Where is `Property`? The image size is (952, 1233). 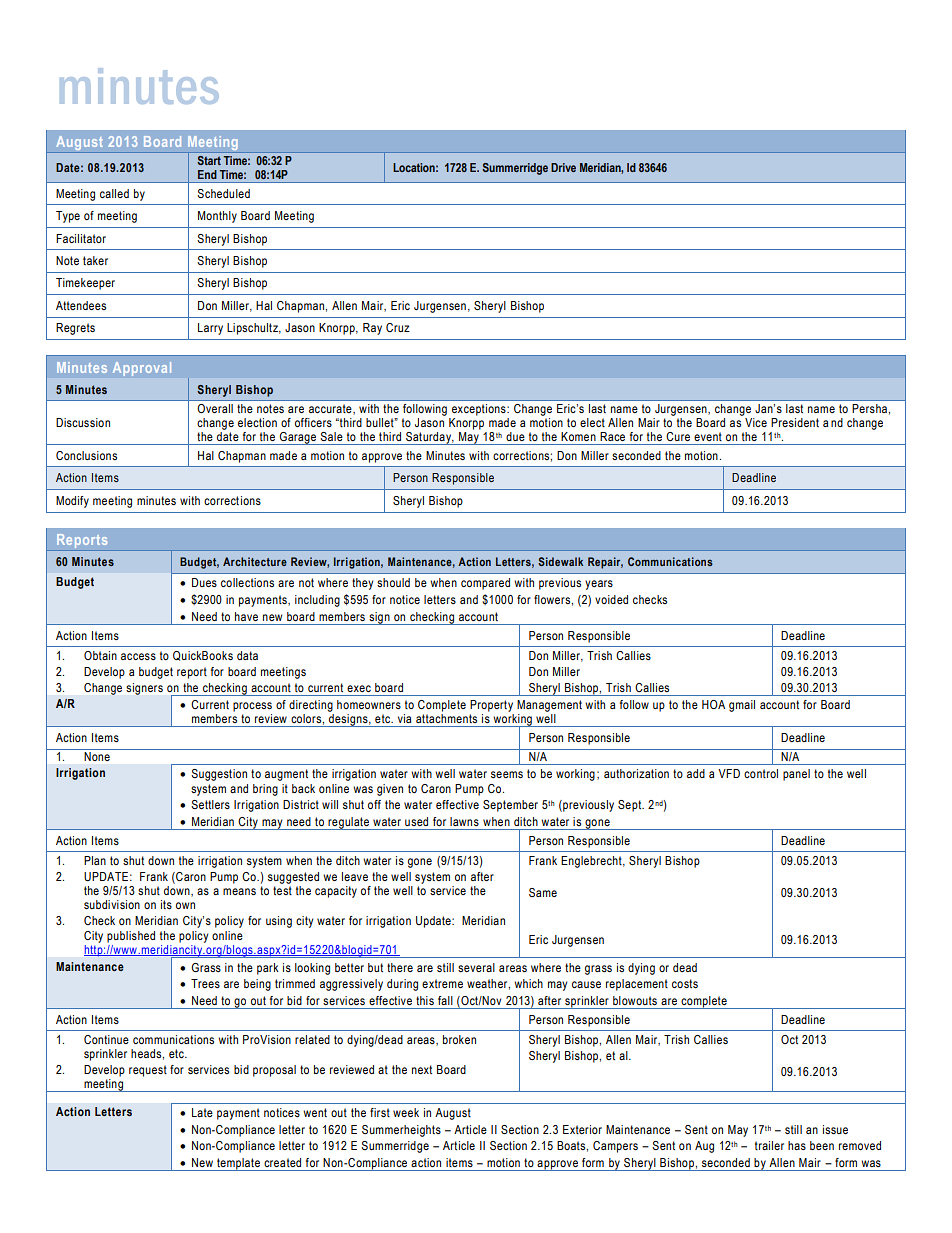 Property is located at coordinates (491, 706).
